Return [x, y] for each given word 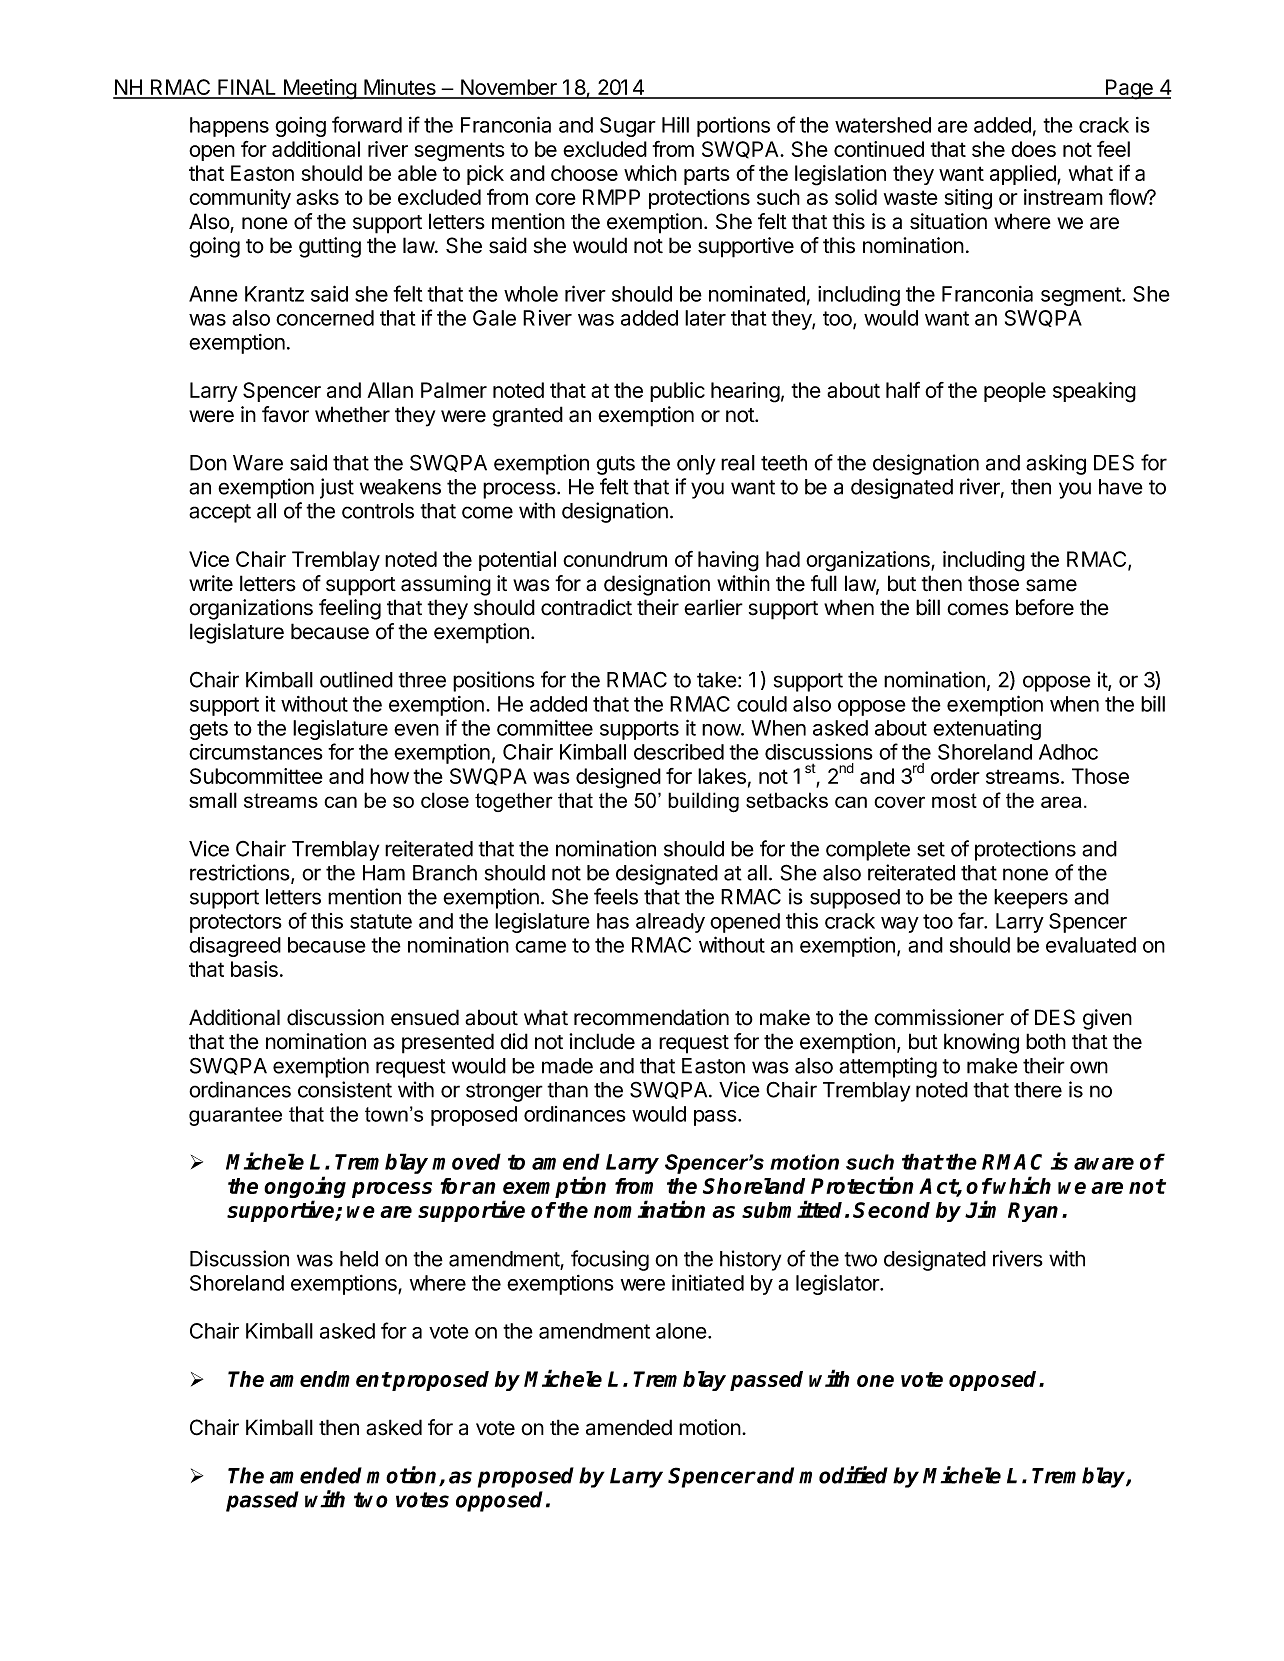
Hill [675, 124]
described [679, 752]
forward [367, 124]
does [1033, 149]
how [389, 776]
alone [681, 1331]
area [1061, 802]
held [359, 1259]
